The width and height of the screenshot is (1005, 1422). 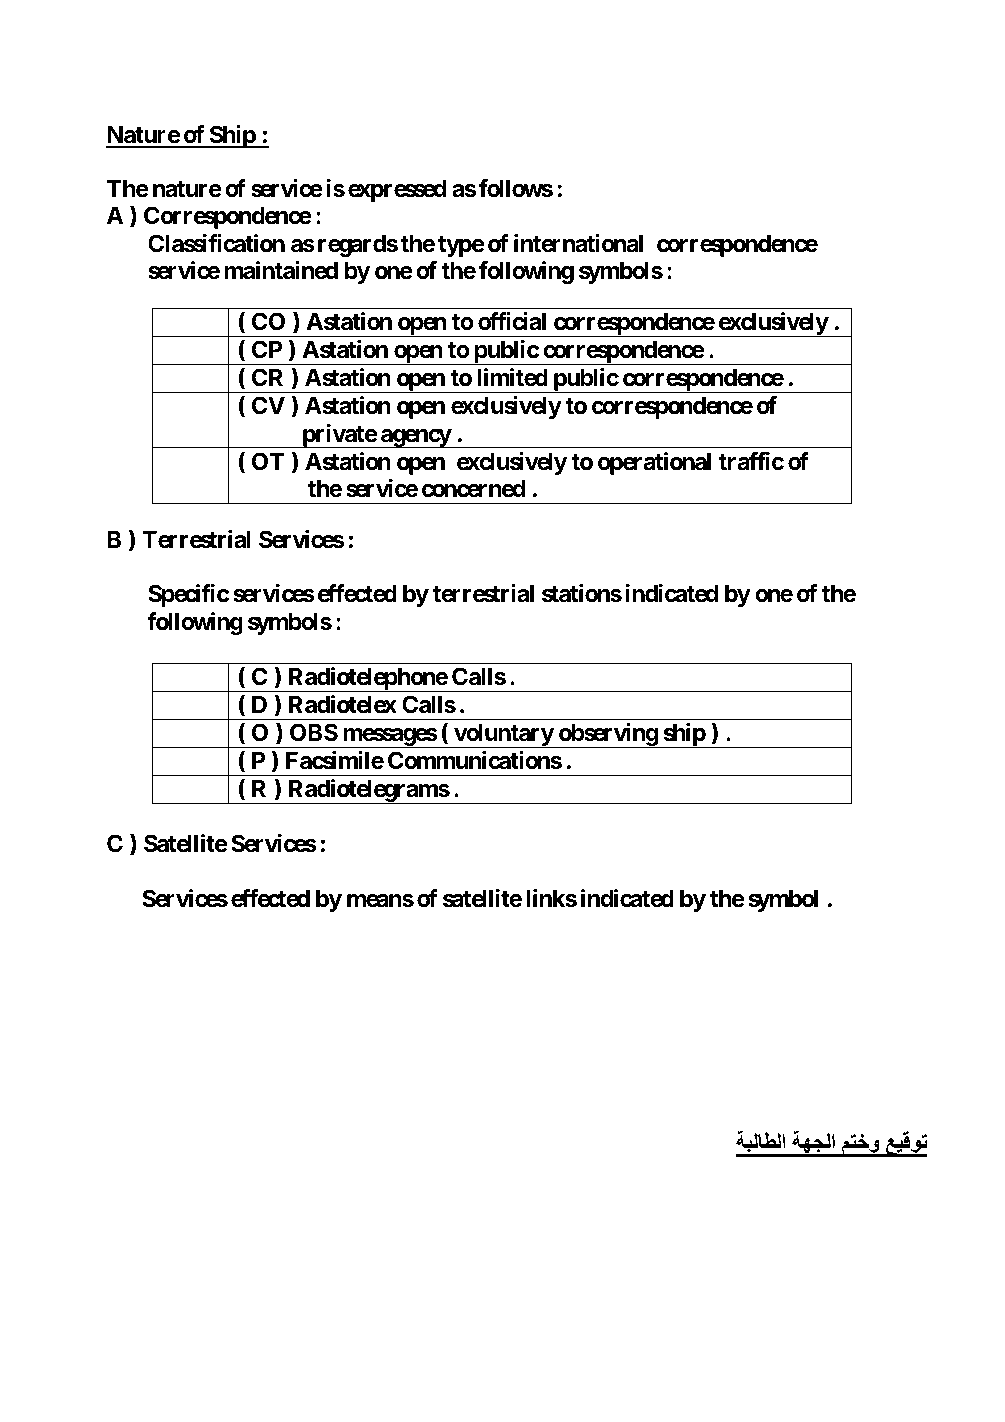 I want to click on expressed, so click(x=397, y=190).
